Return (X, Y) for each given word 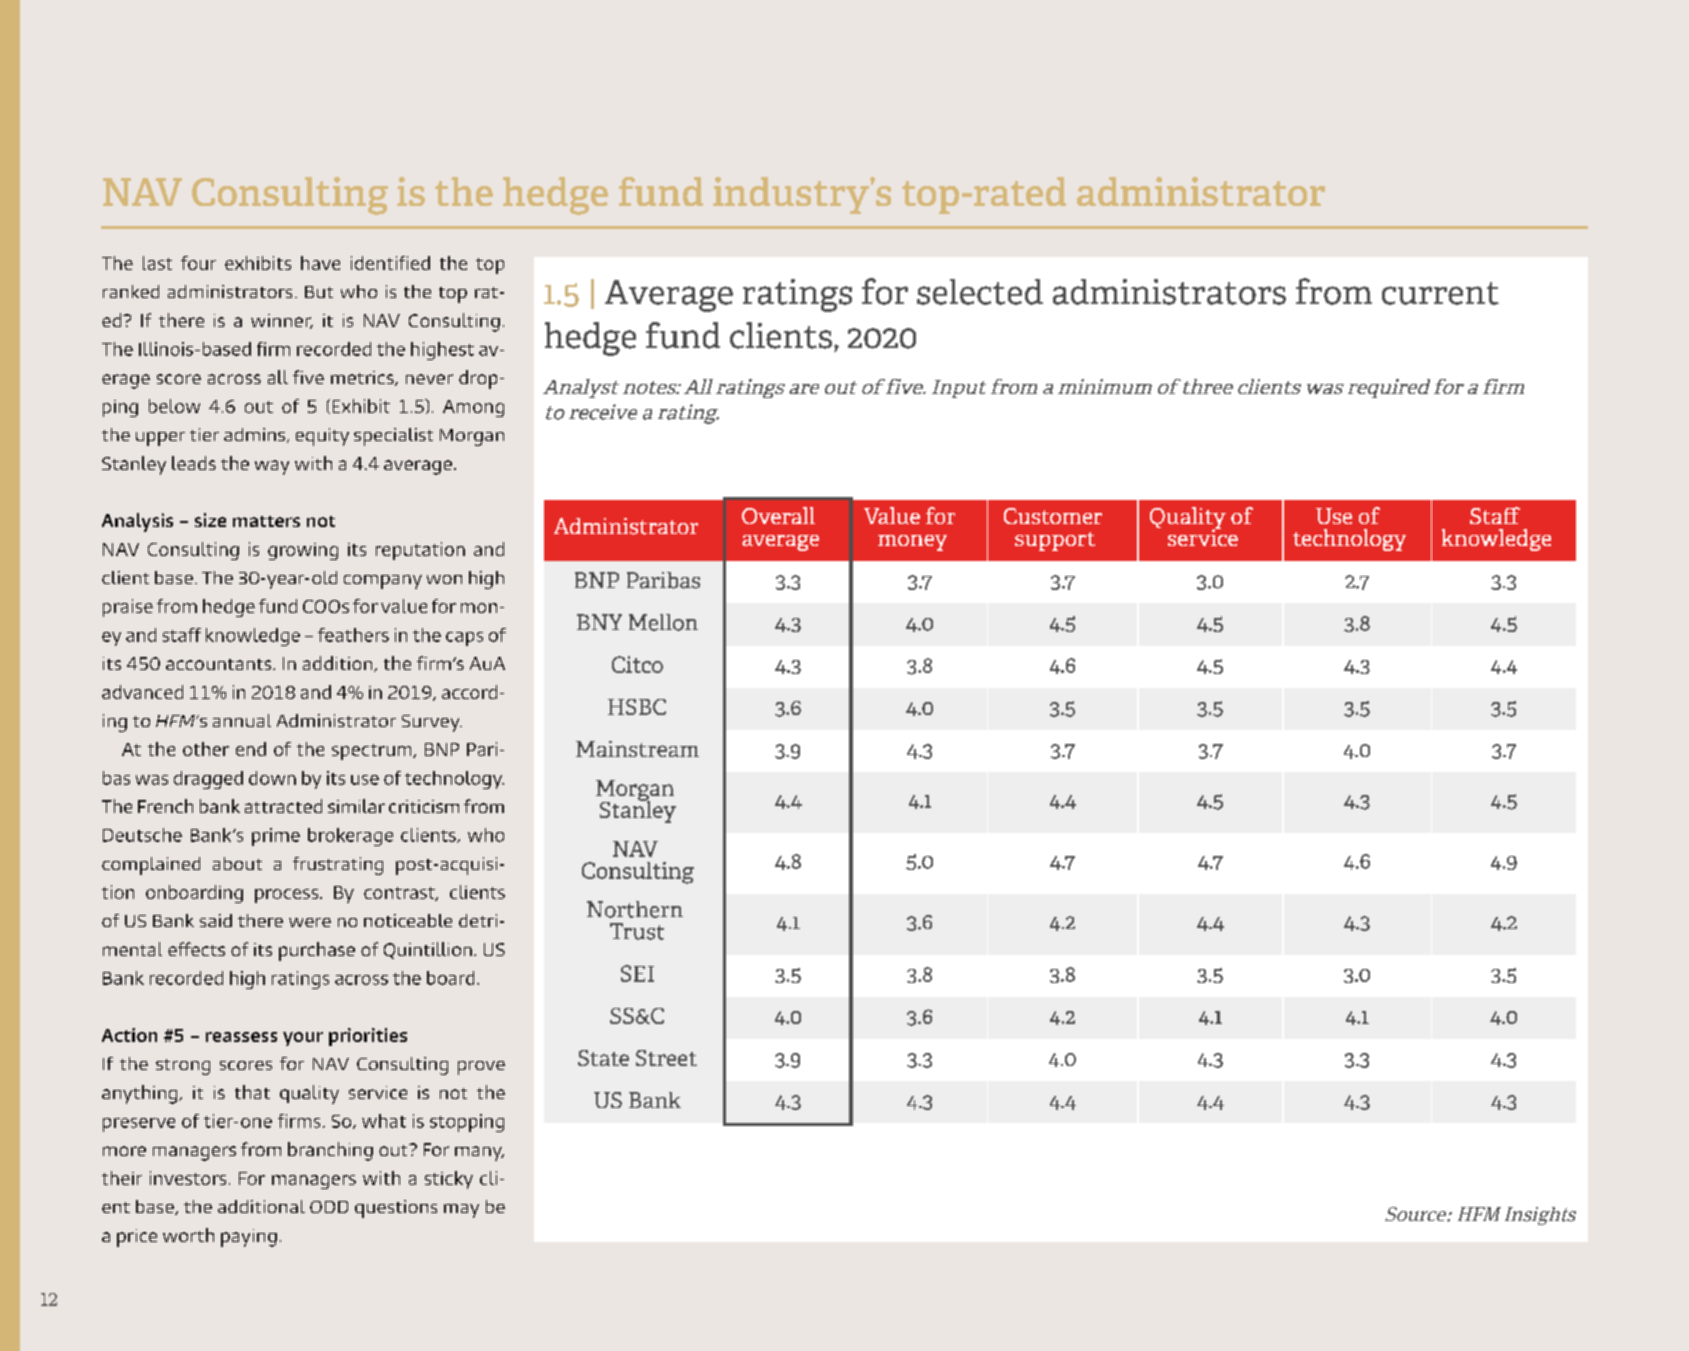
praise (128, 608)
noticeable (408, 920)
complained (151, 866)
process (286, 896)
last (157, 263)
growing (303, 551)
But (319, 292)
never (429, 379)
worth (188, 1235)
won (444, 579)
